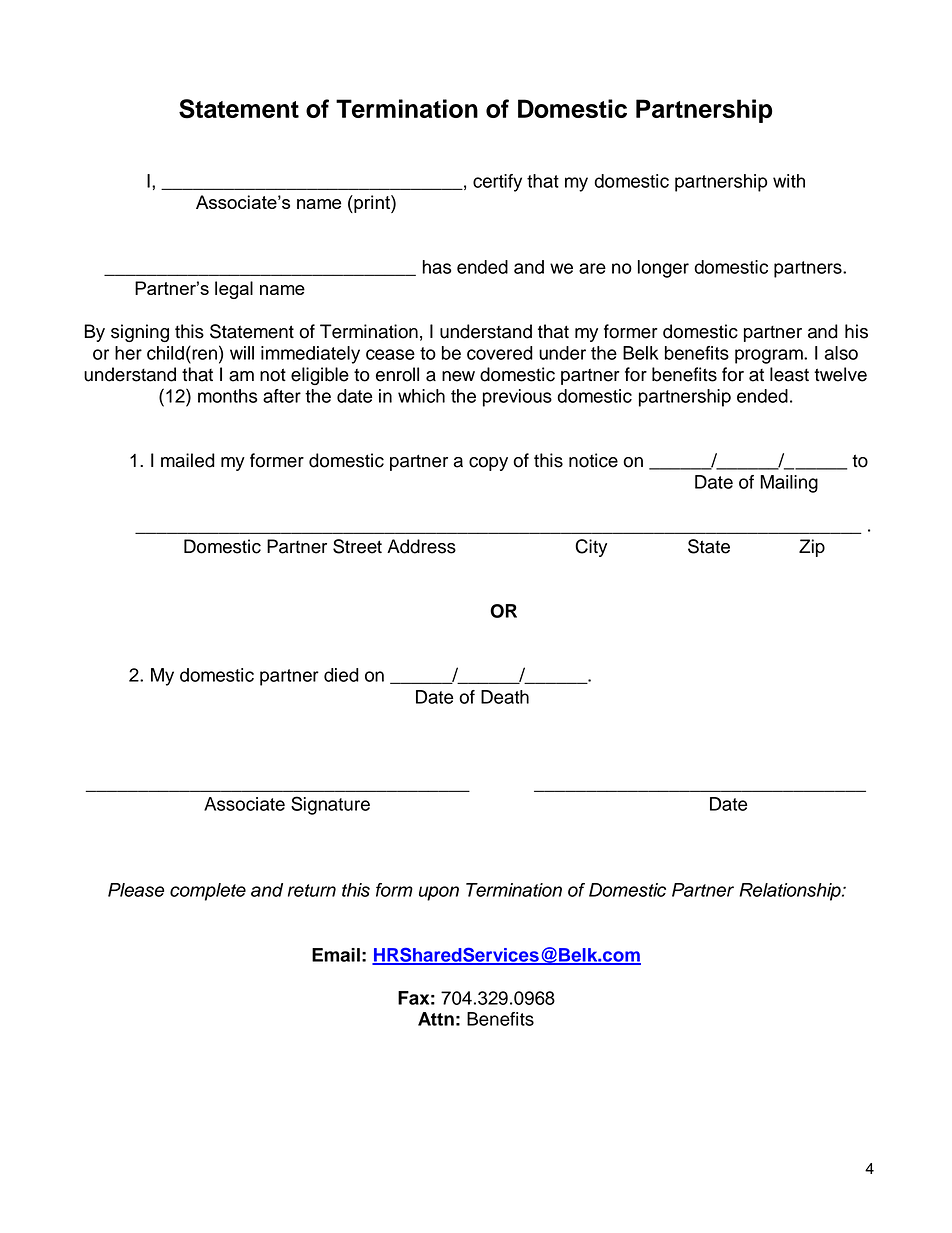 The width and height of the image is (952, 1233). Describe the element at coordinates (497, 183) in the image. I see `certify` at that location.
